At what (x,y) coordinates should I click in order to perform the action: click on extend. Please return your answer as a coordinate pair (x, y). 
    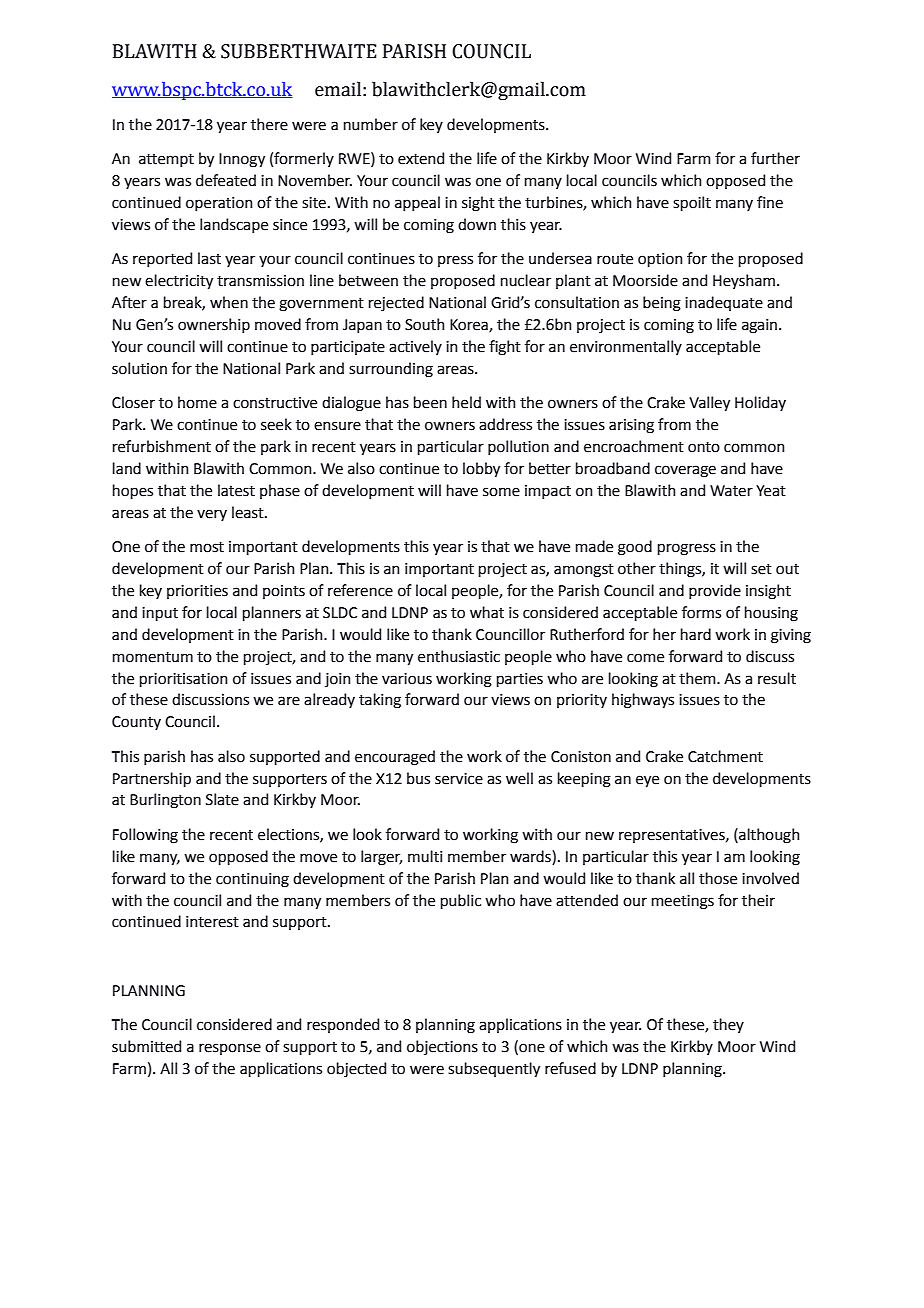
    Looking at the image, I should click on (421, 158).
